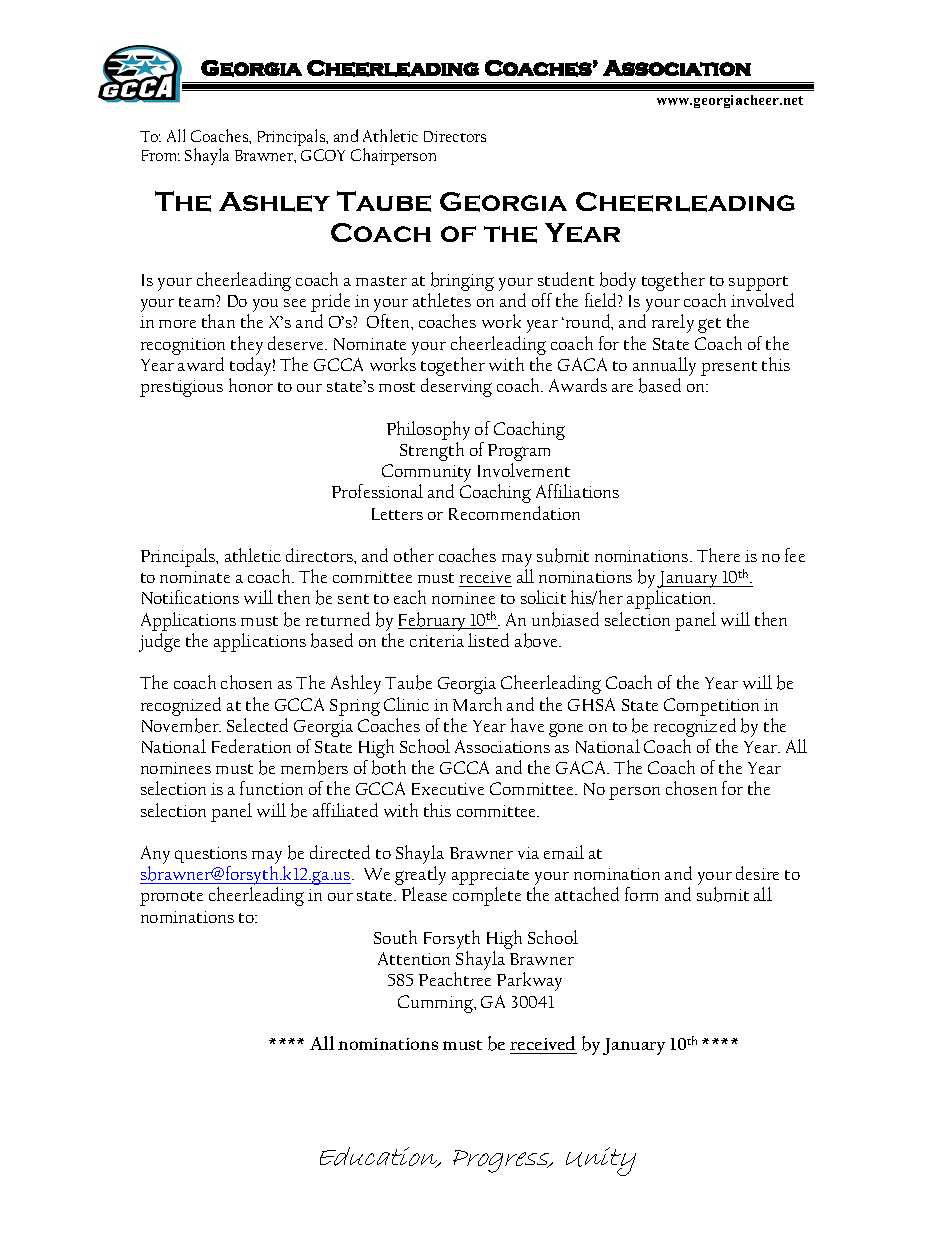 This document has height=1233, width=952. Describe the element at coordinates (758, 285) in the document. I see `support` at that location.
